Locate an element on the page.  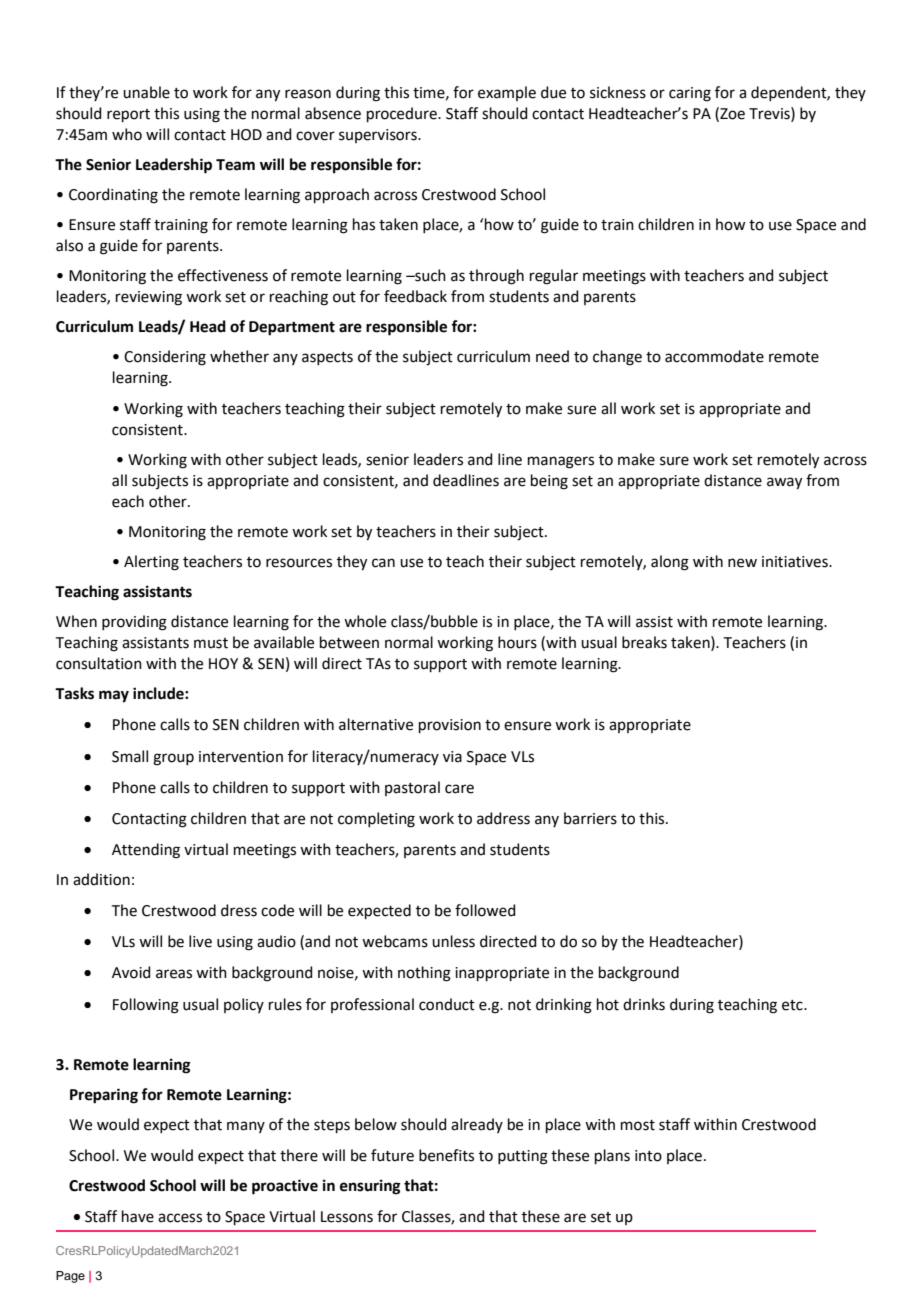
provision is located at coordinates (450, 726).
